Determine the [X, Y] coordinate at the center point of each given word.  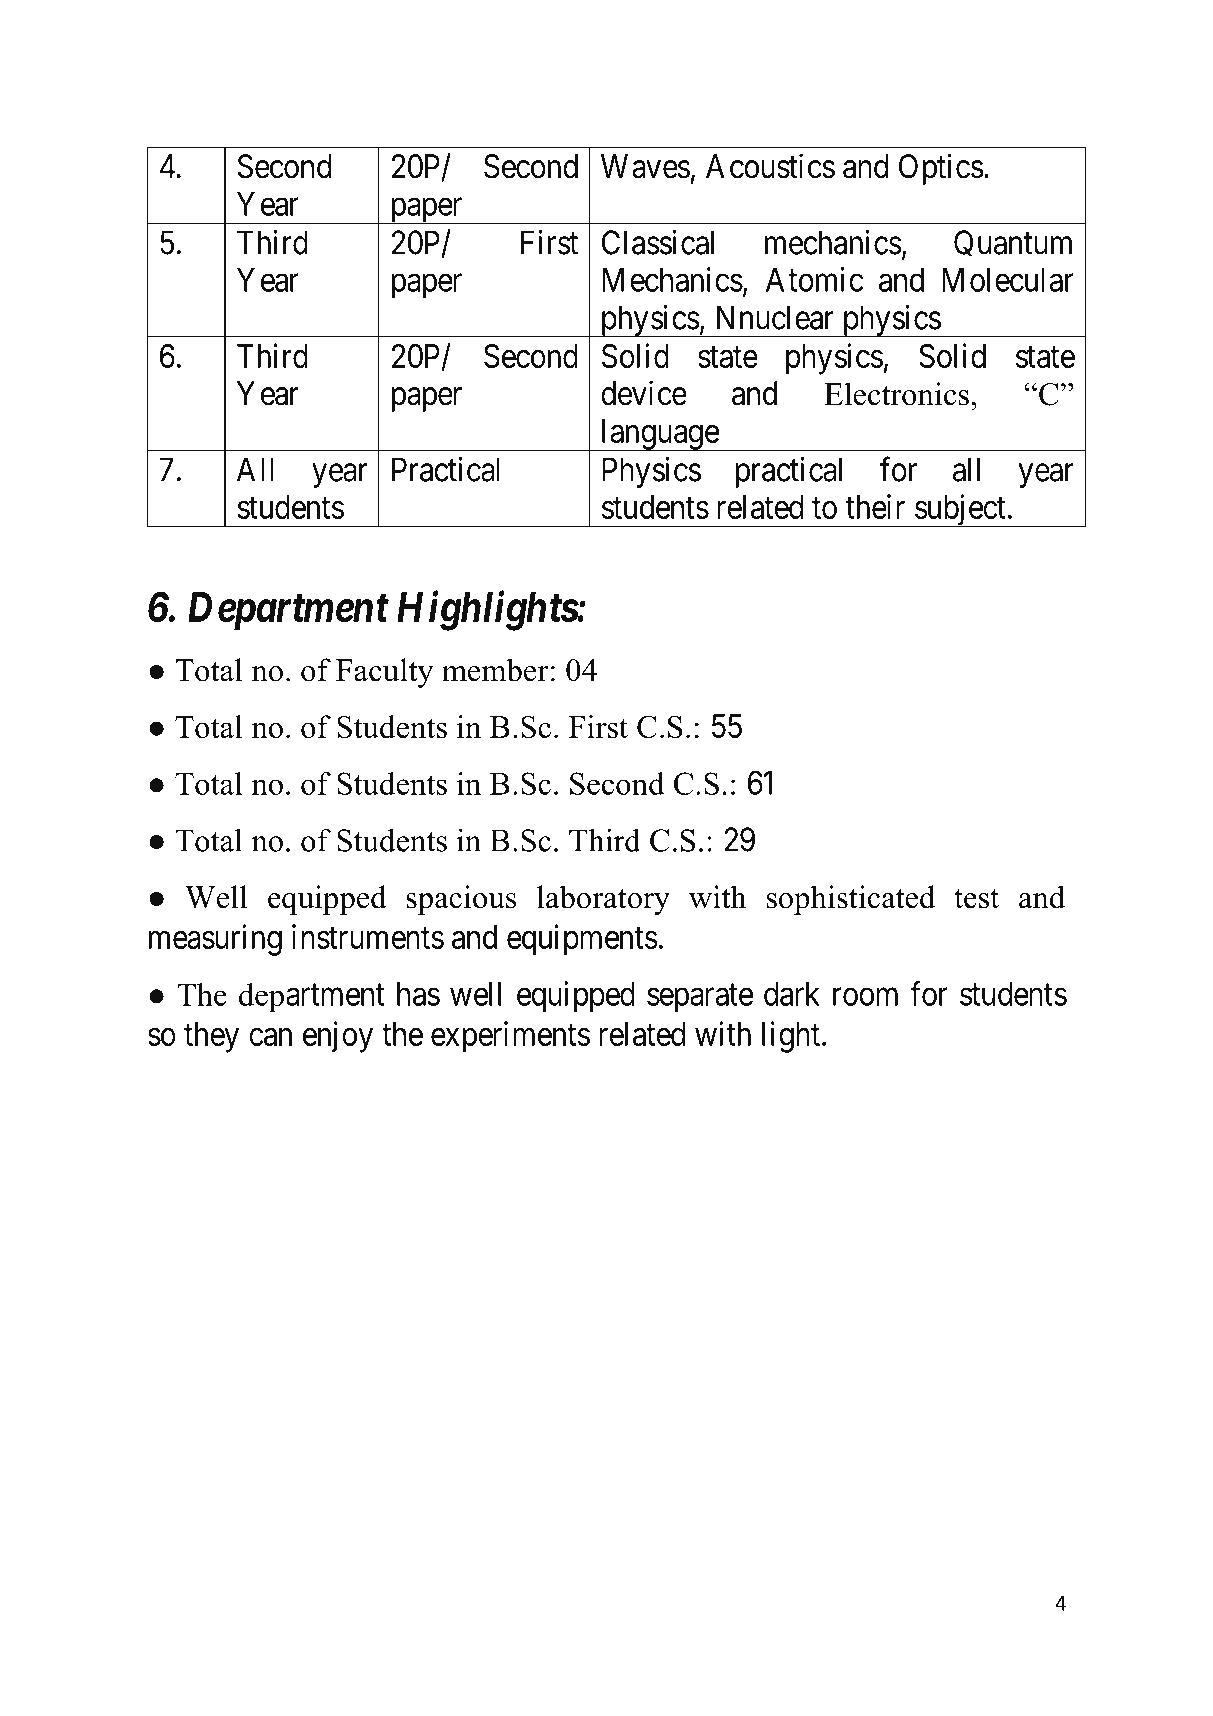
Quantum [1013, 243]
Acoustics [770, 166]
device [644, 393]
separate [700, 998]
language [659, 435]
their [875, 506]
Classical [658, 242]
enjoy [338, 1037]
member [495, 670]
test [976, 899]
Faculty [384, 673]
